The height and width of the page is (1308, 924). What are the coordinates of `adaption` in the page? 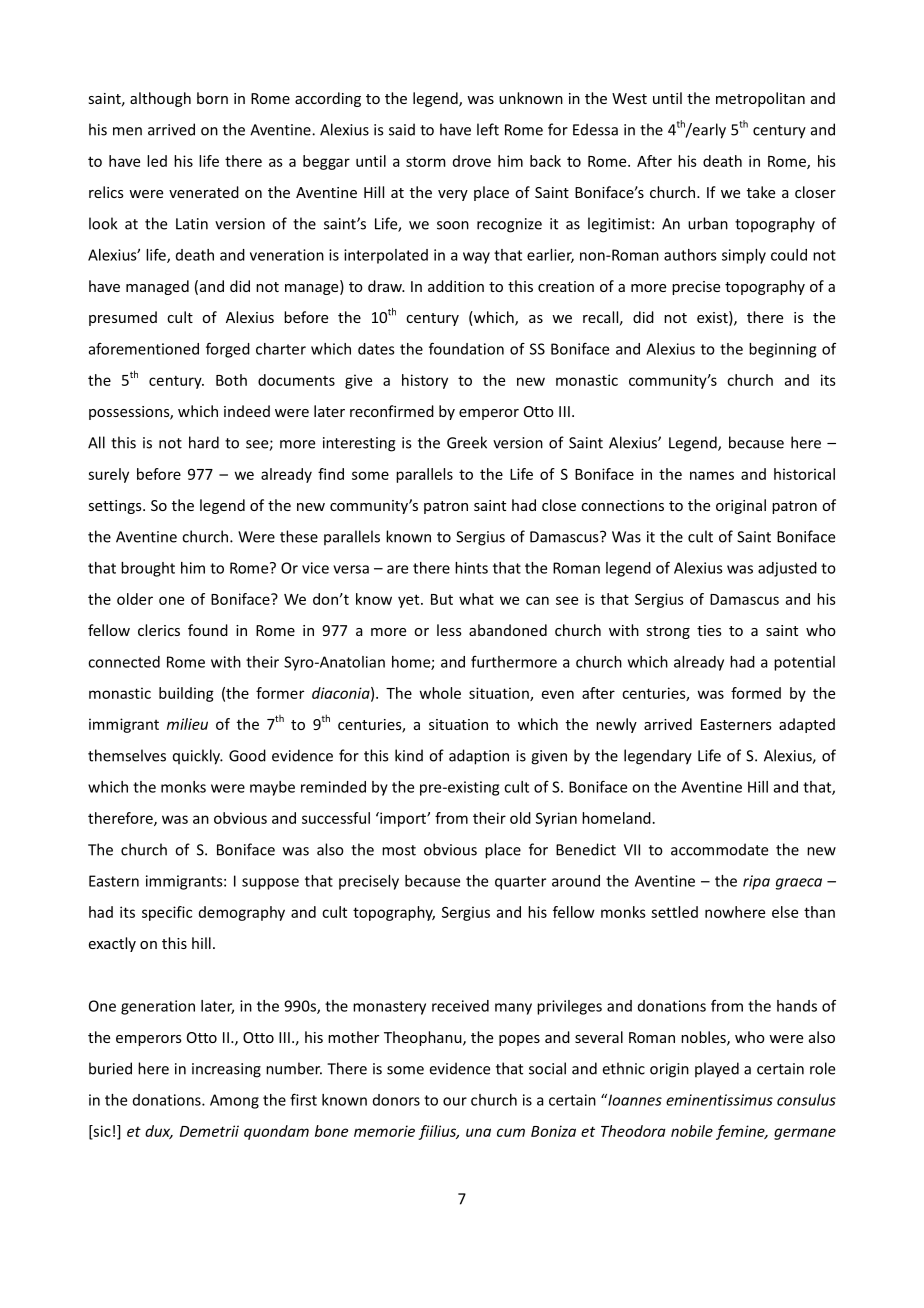 It's located at (479, 757).
